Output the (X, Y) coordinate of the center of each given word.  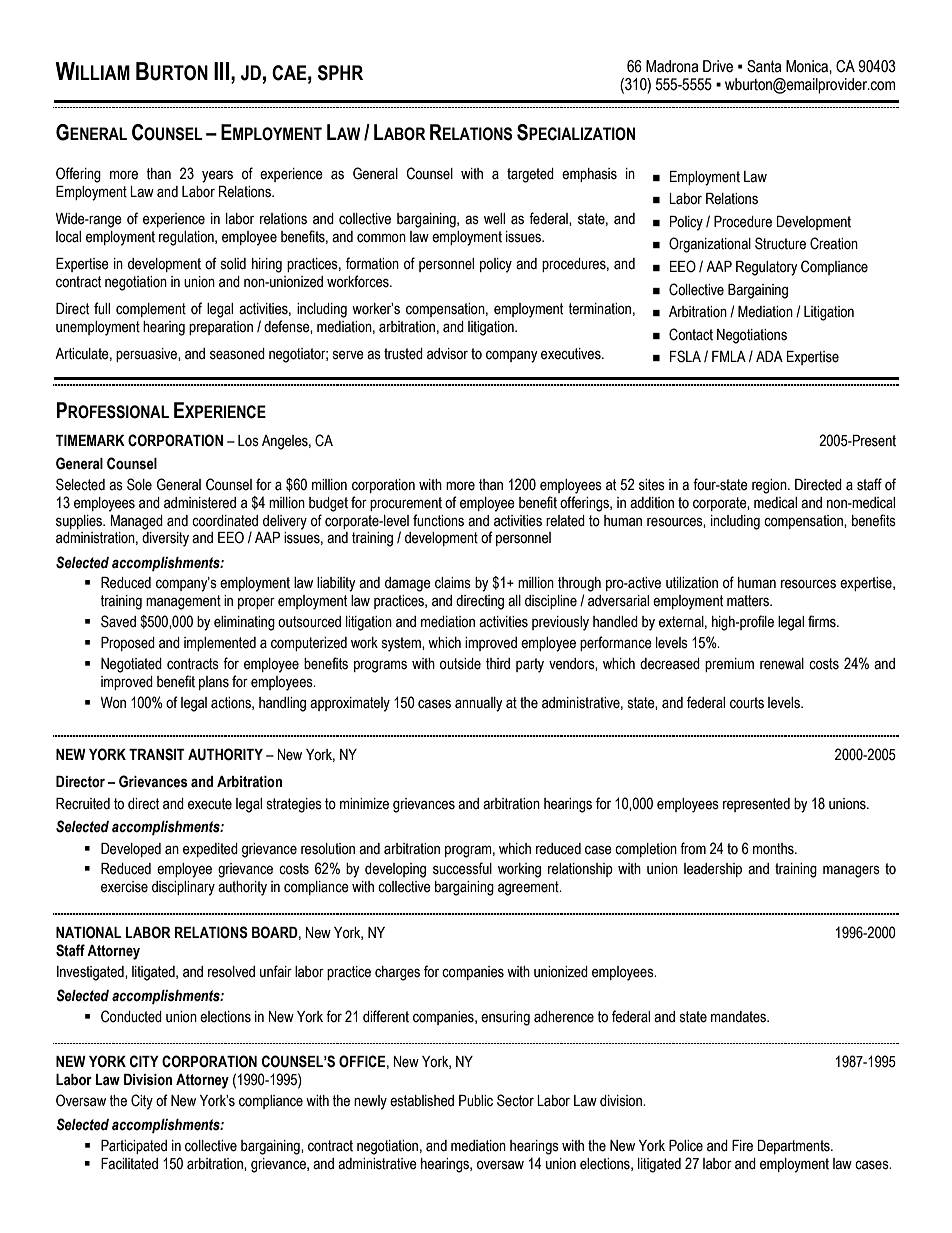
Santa (764, 66)
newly (370, 1102)
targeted (530, 175)
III (223, 71)
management (183, 602)
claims (453, 583)
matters (749, 601)
